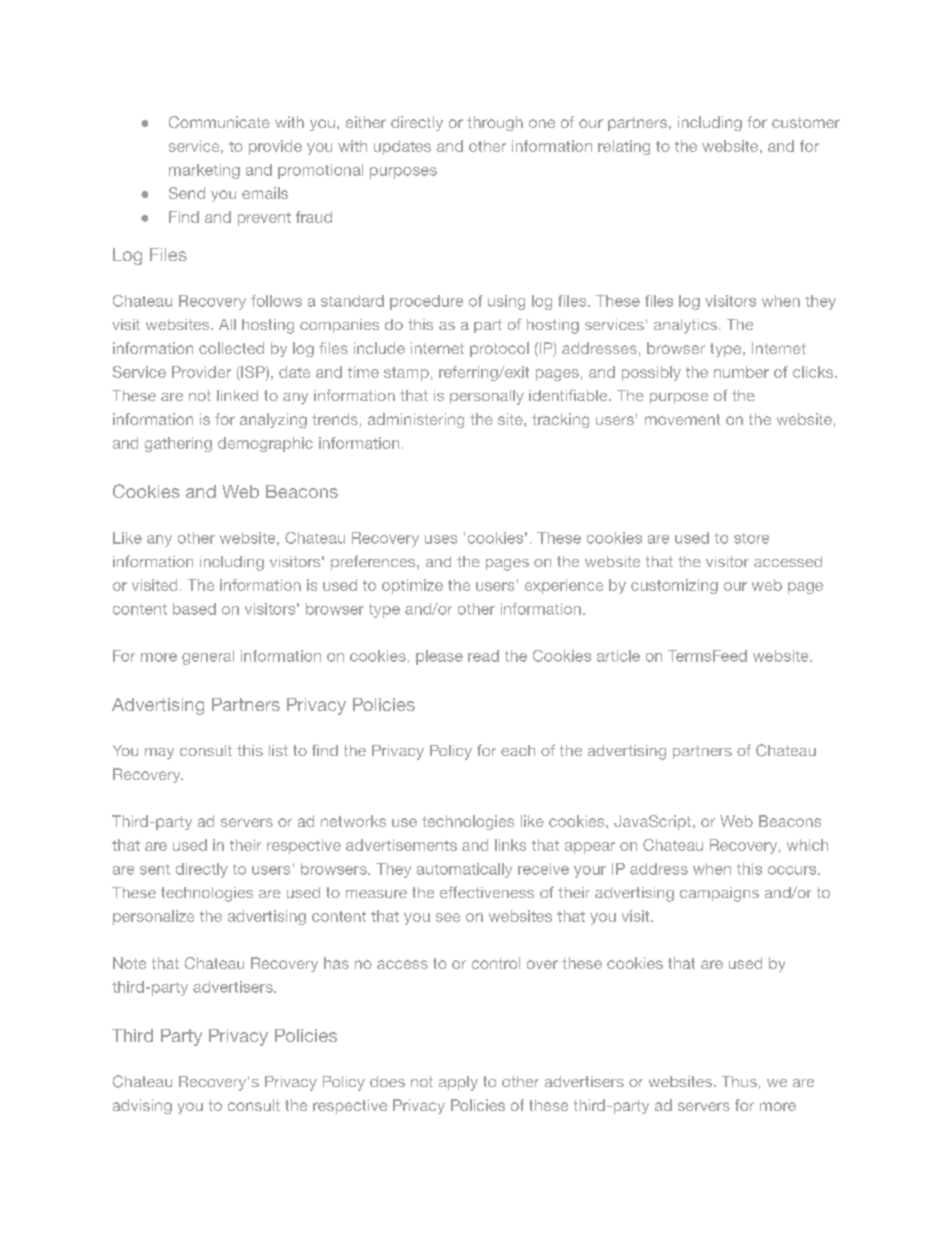 The image size is (952, 1233). I want to click on customer, so click(806, 122).
